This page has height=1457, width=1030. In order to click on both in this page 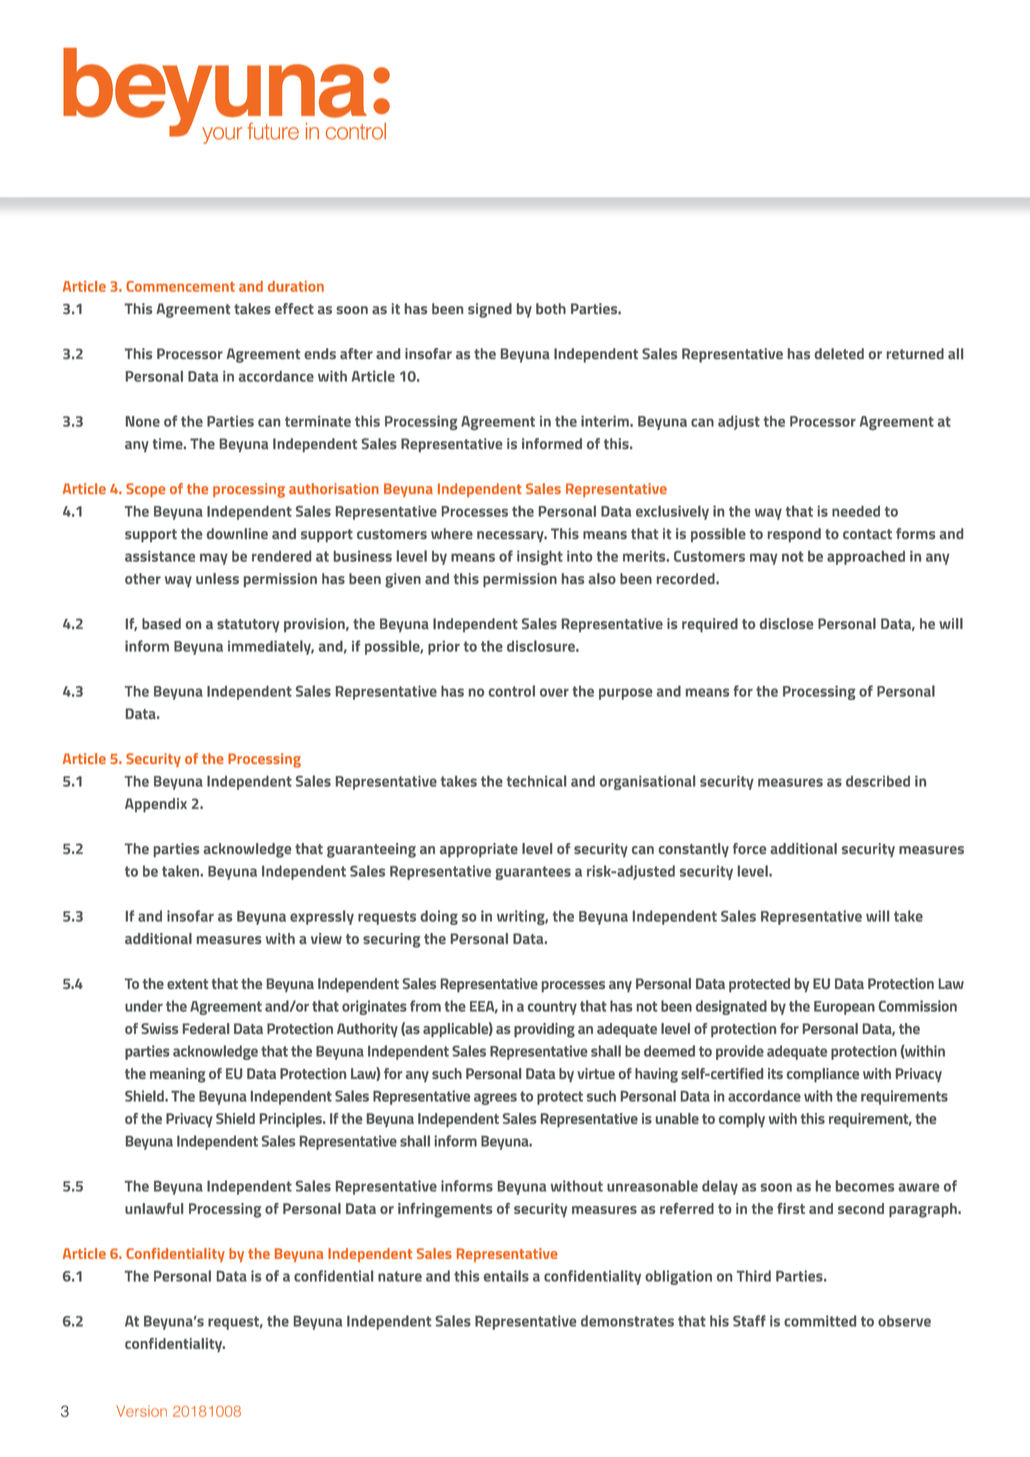, I will do `click(551, 308)`.
